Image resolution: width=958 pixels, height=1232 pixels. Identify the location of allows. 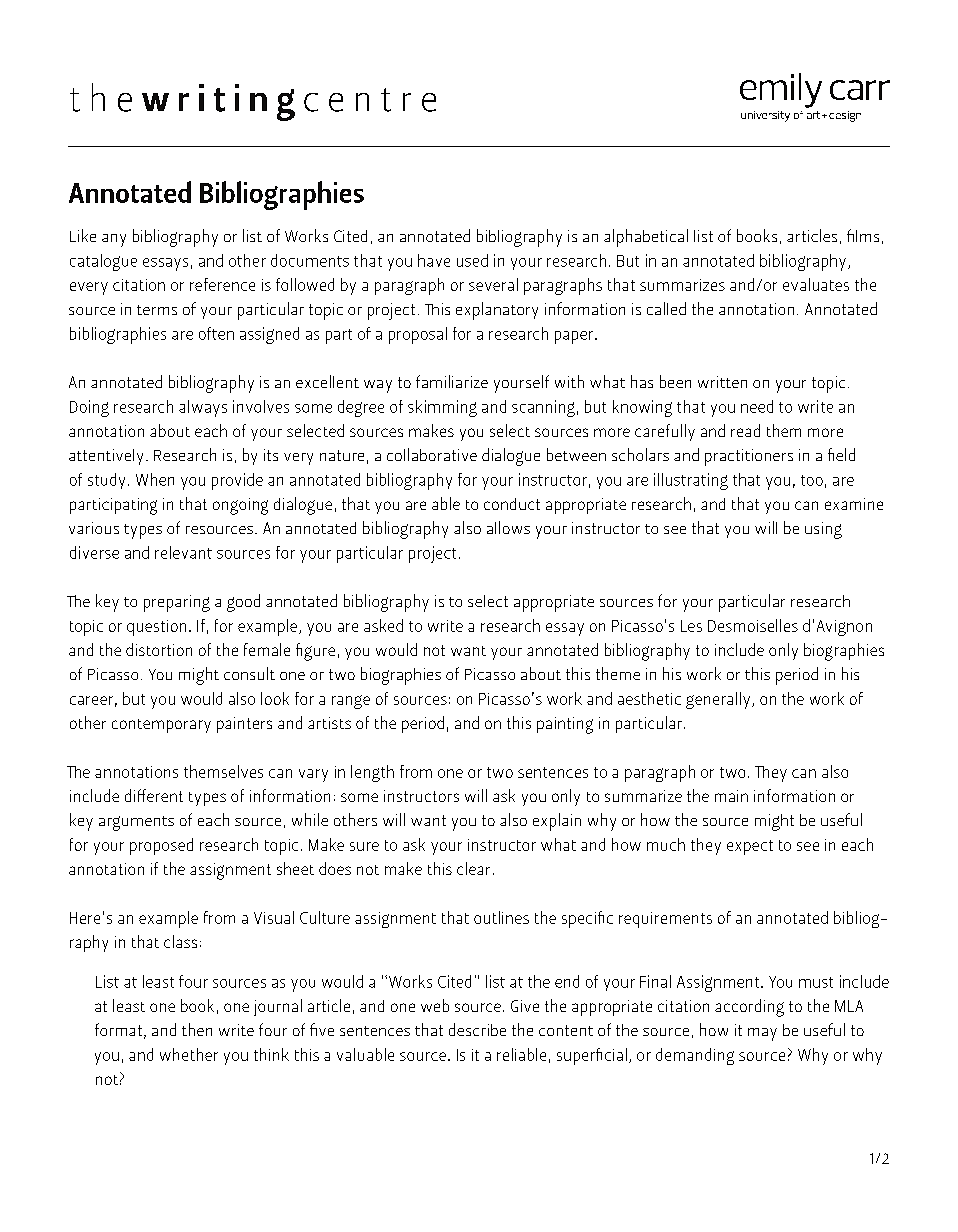
(508, 527).
